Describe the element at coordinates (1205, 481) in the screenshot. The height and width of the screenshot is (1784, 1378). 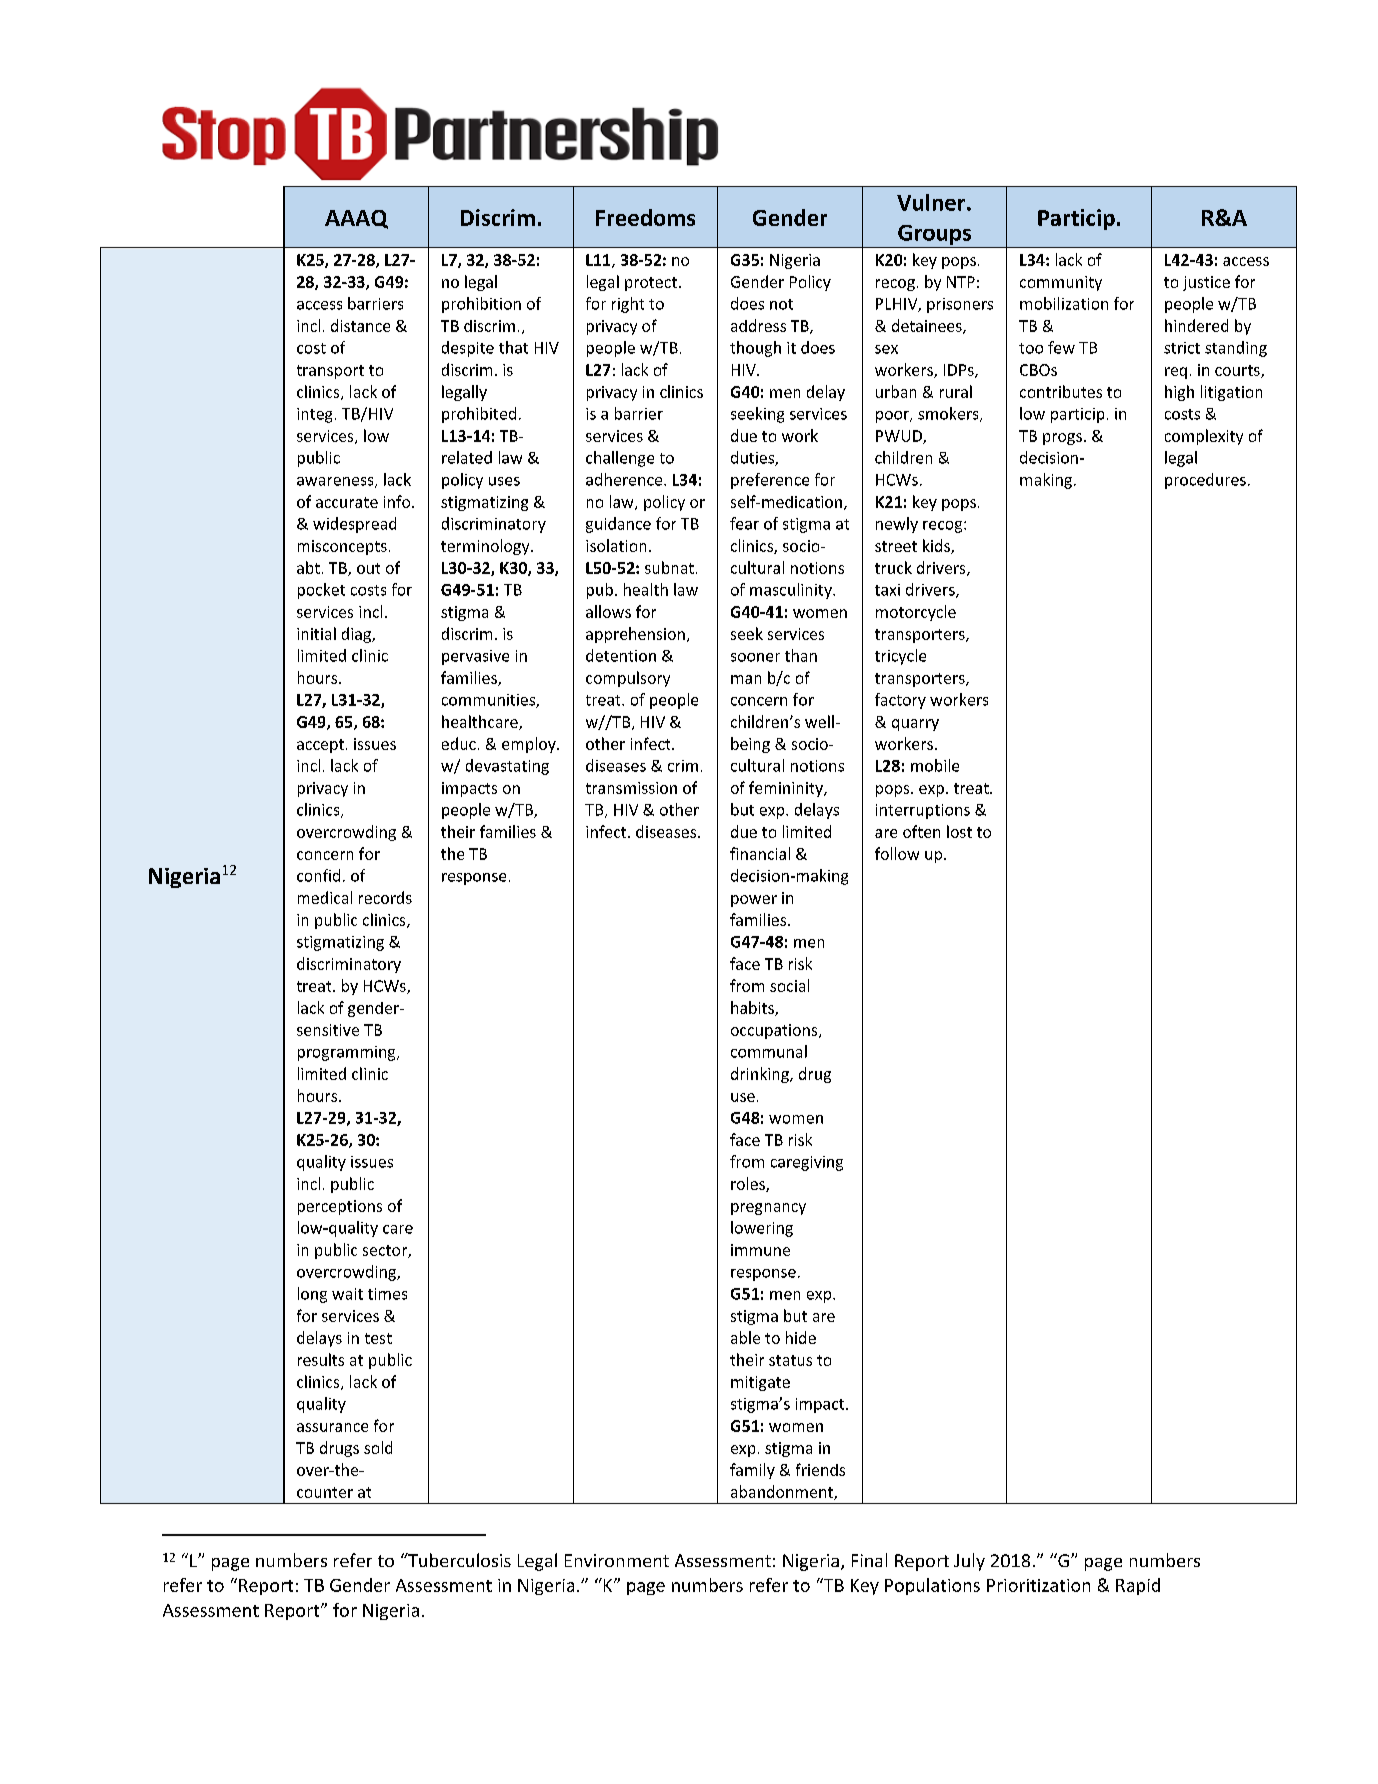
I see `procedures` at that location.
